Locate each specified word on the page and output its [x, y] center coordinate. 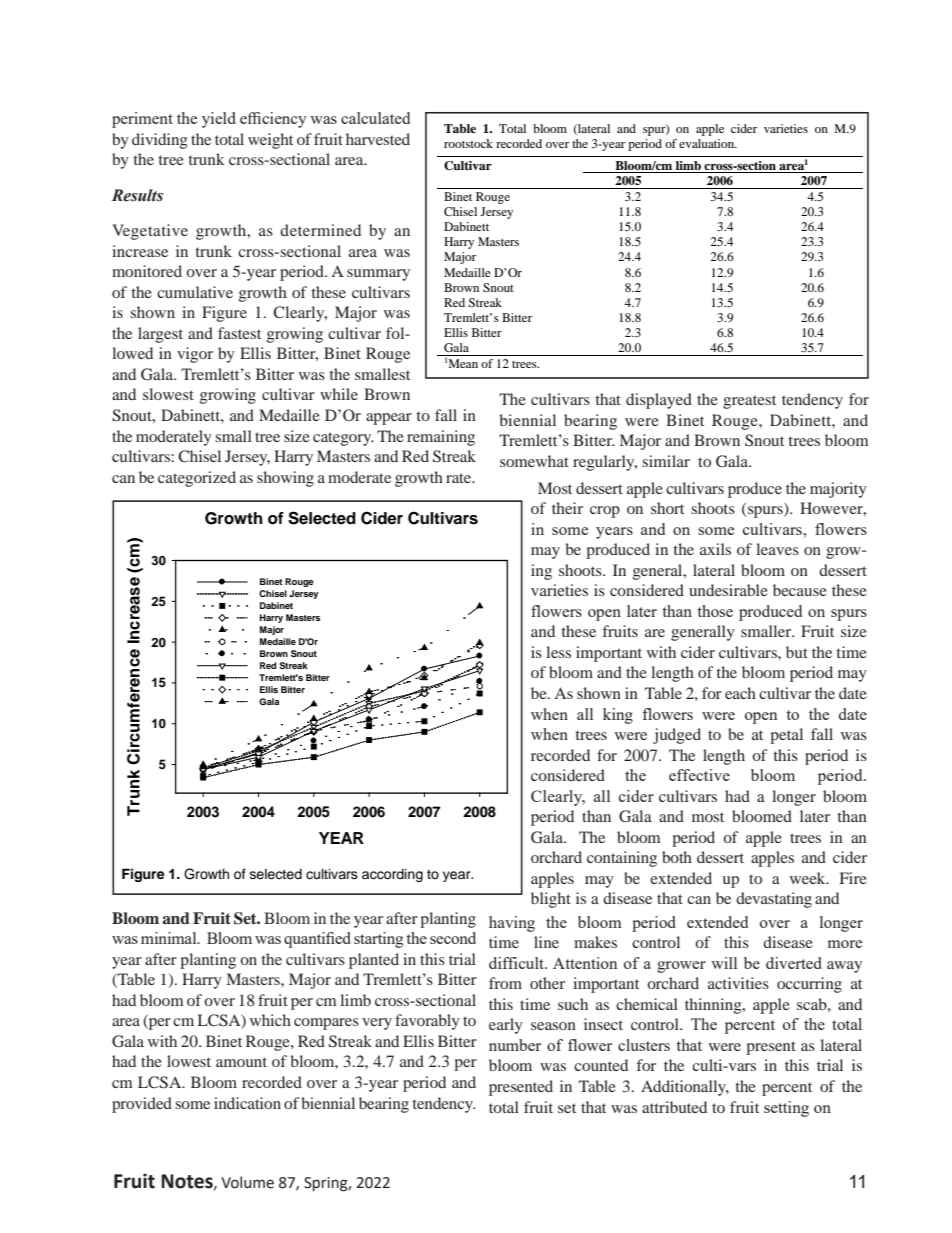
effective [699, 775]
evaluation [708, 143]
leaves [777, 549]
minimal [170, 938]
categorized [197, 479]
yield [219, 120]
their [567, 508]
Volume [247, 1182]
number [515, 1045]
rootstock [468, 143]
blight [551, 900]
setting [786, 1109]
